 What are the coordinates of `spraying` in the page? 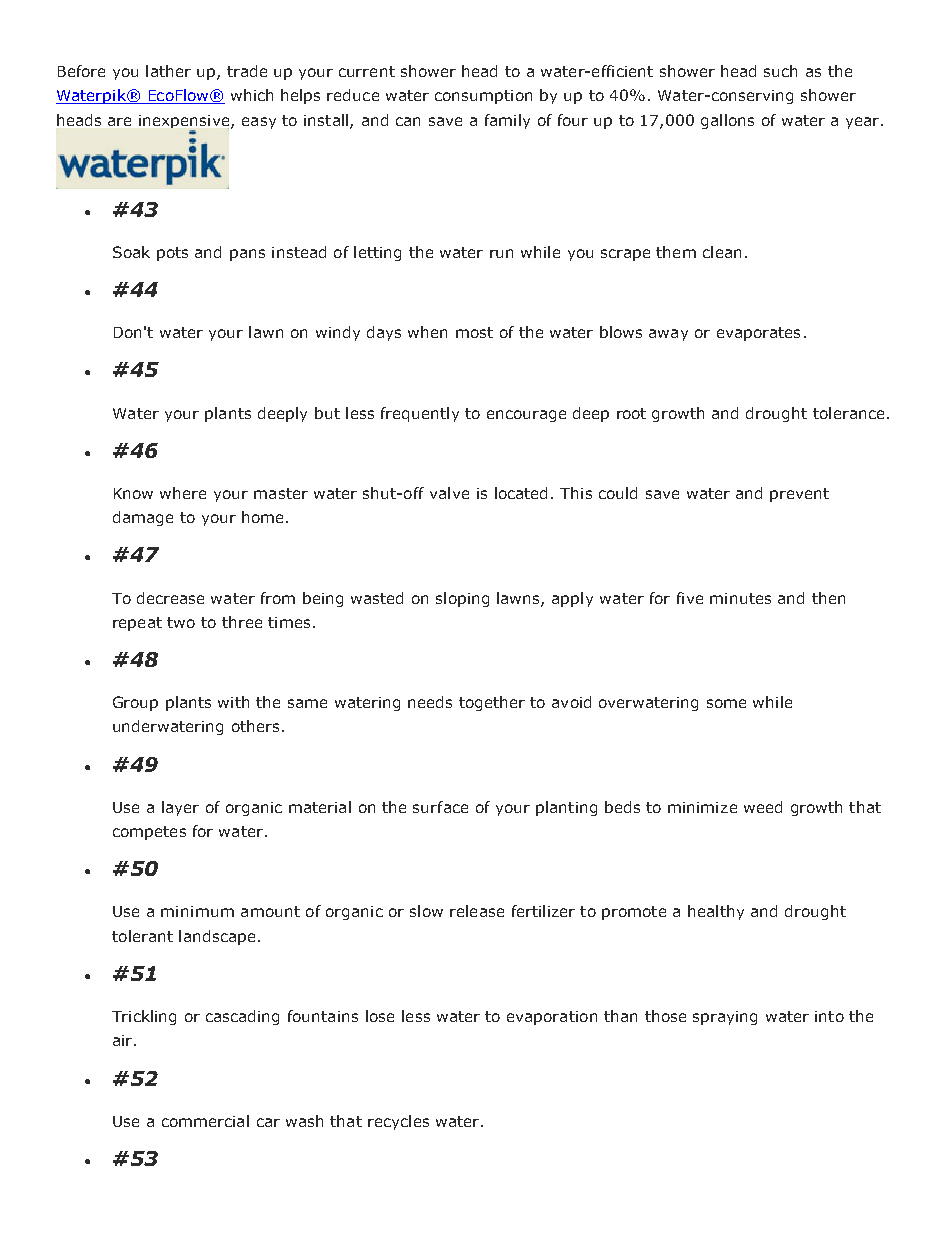 It's located at (725, 1018).
